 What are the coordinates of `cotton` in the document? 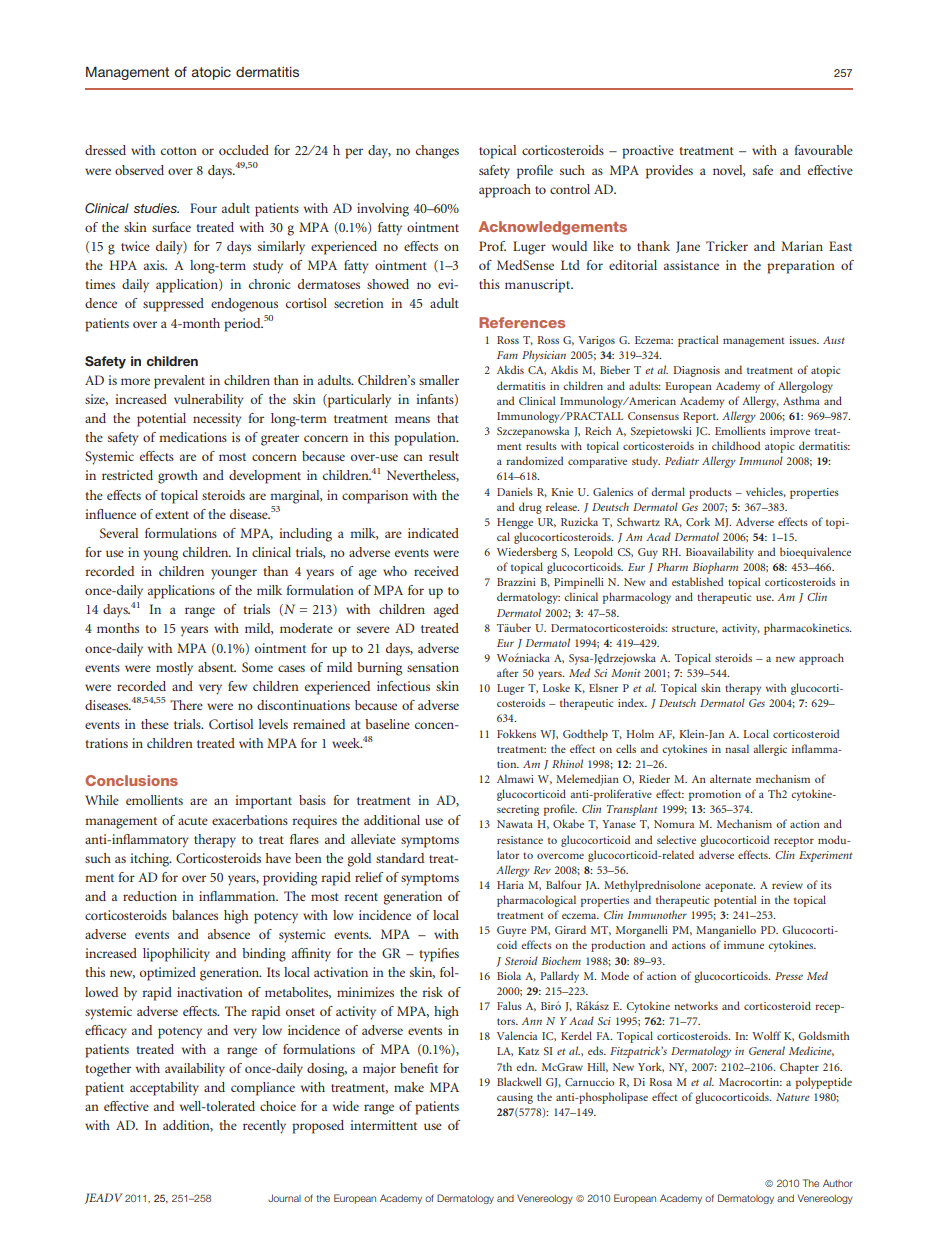 It's located at (179, 151).
